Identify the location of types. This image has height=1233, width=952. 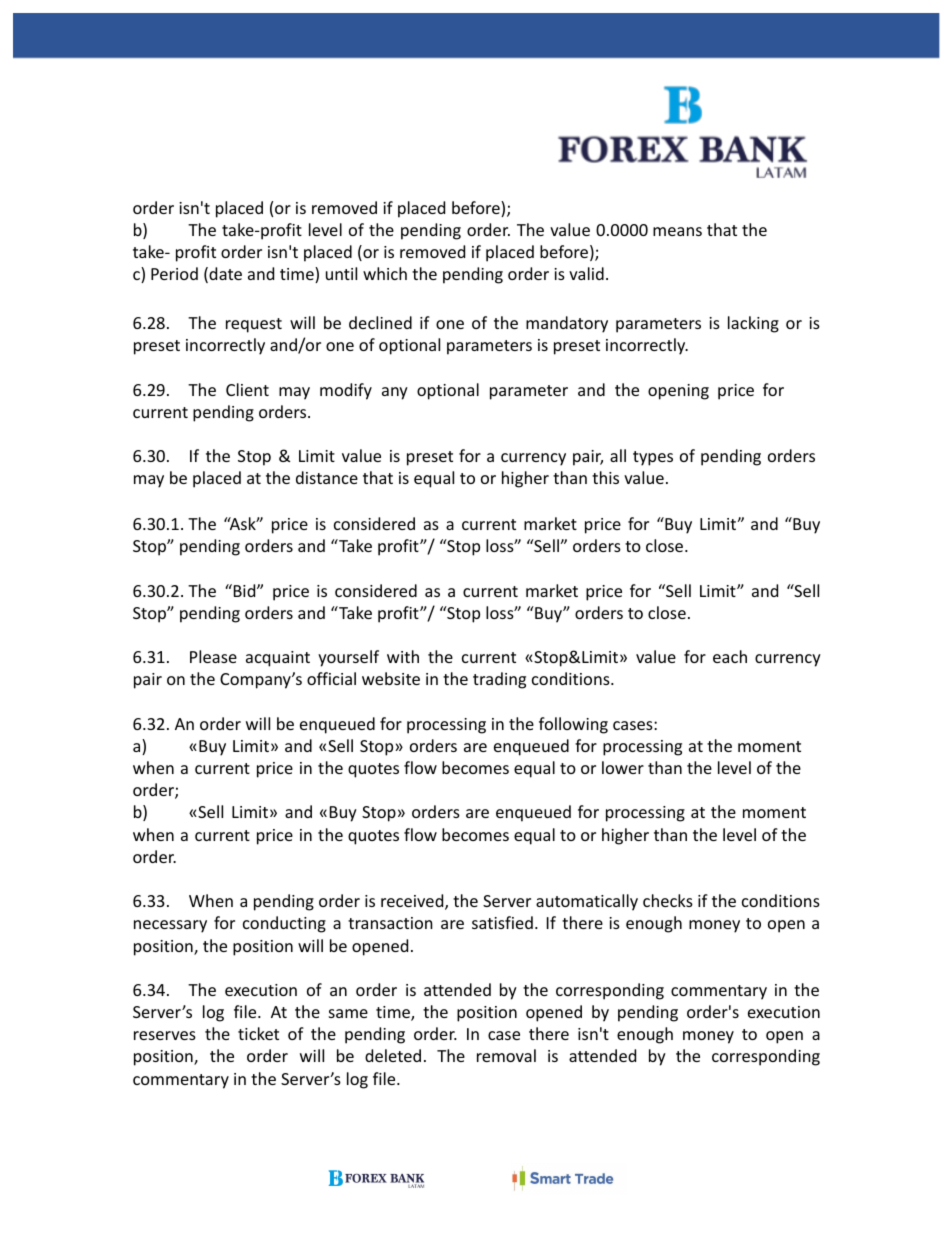
(653, 458).
